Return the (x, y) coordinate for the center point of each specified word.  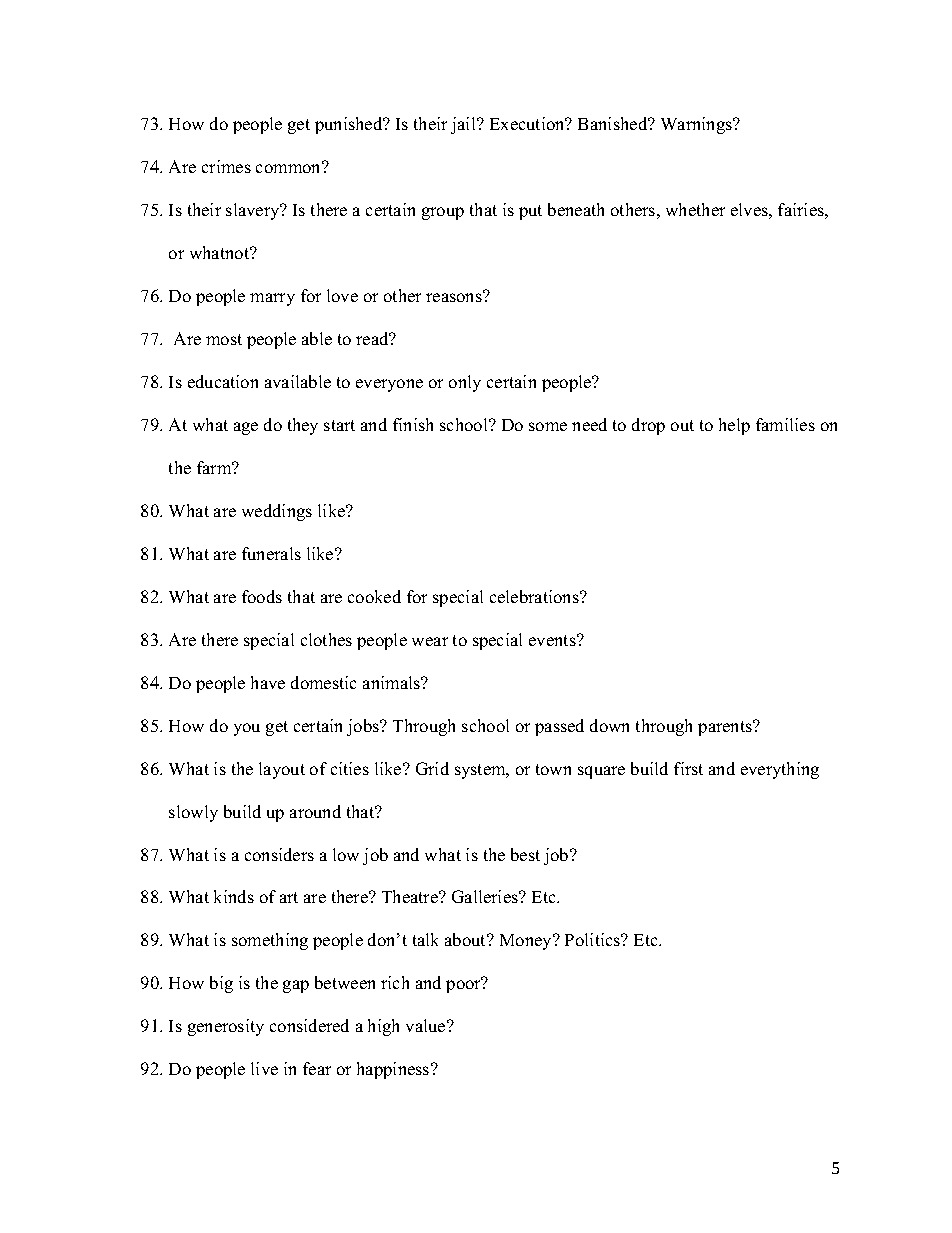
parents (726, 728)
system (481, 771)
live (264, 1068)
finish (413, 424)
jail (464, 125)
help (734, 426)
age (246, 428)
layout (282, 770)
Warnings (698, 125)
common (290, 167)
